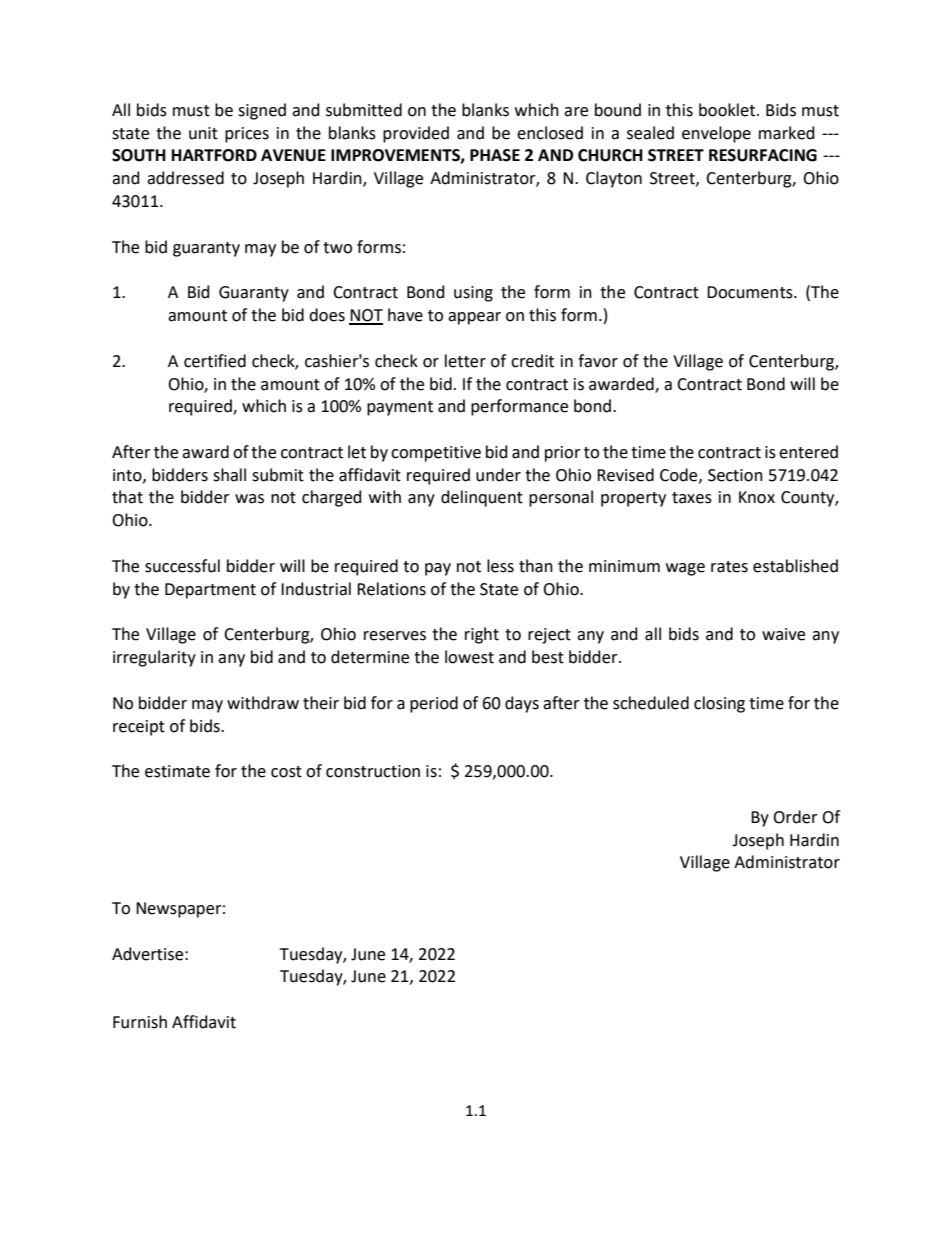 Image resolution: width=952 pixels, height=1233 pixels. What do you see at coordinates (795, 817) in the page?
I see `Order` at bounding box center [795, 817].
